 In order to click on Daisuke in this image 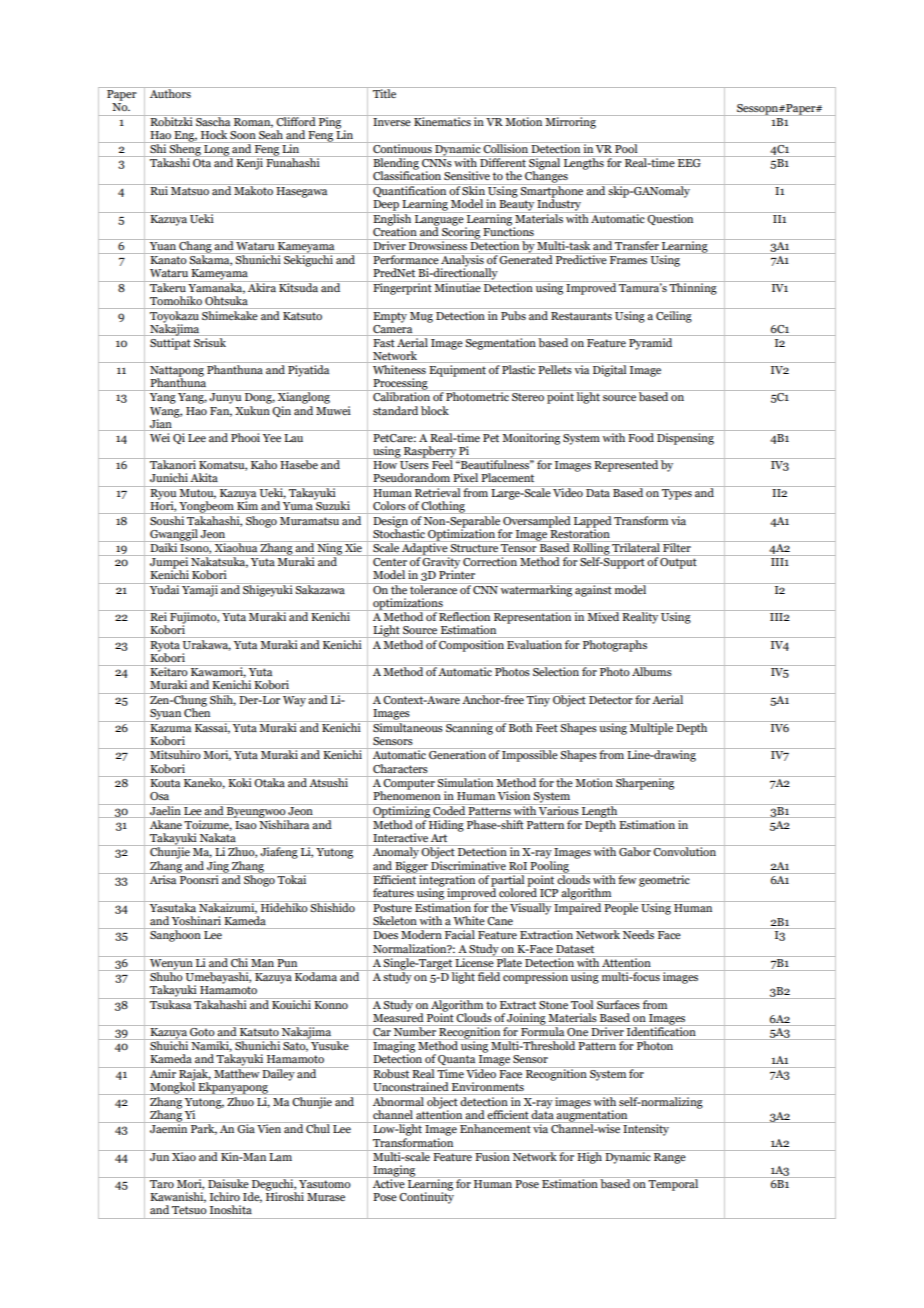, I will do `click(228, 1182)`.
